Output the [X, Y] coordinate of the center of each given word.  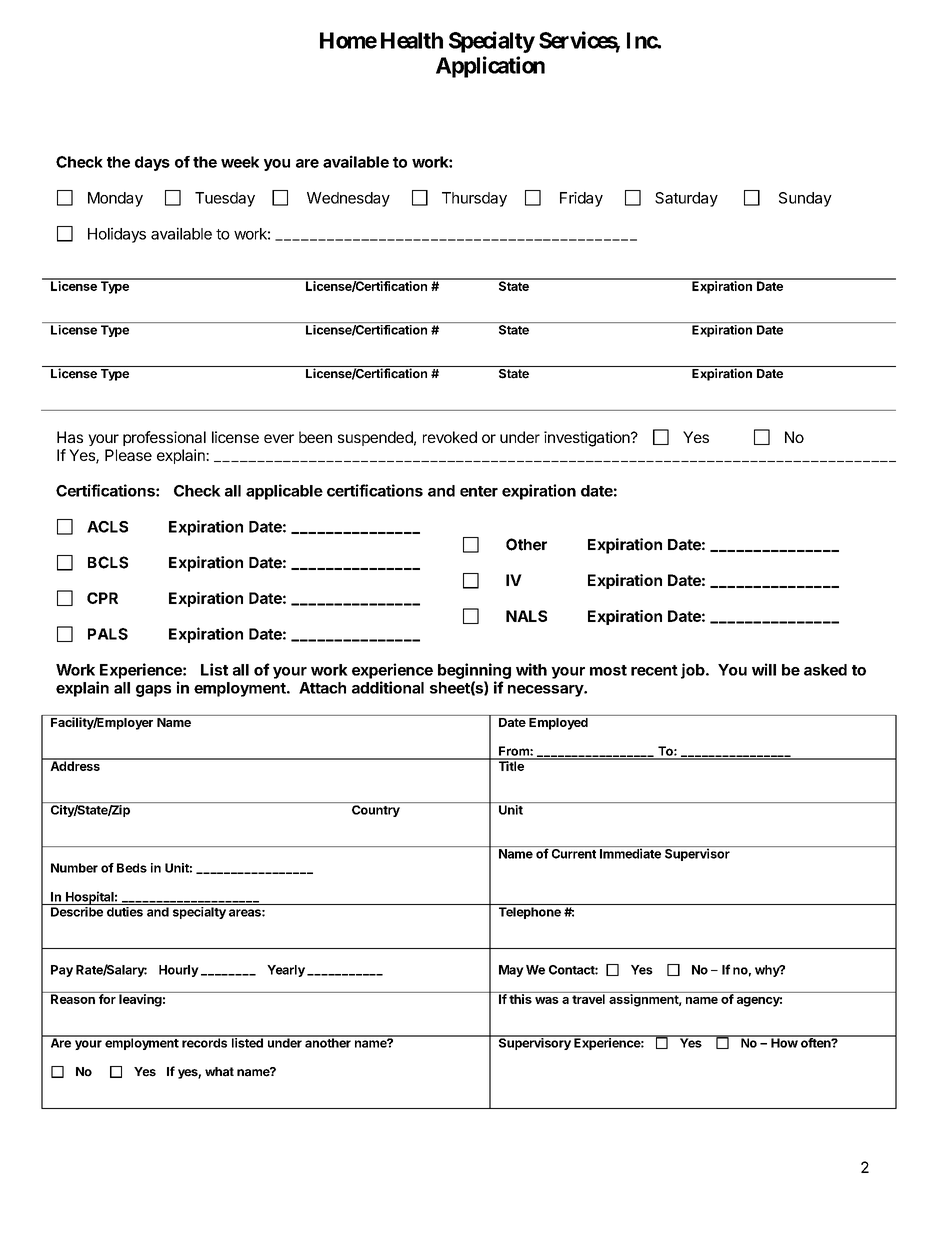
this [520, 998]
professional [164, 438]
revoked [450, 437]
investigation [588, 439]
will [764, 669]
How [784, 1042]
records [205, 1042]
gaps [153, 691]
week [240, 162]
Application [490, 67]
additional [388, 687]
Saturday [686, 199]
